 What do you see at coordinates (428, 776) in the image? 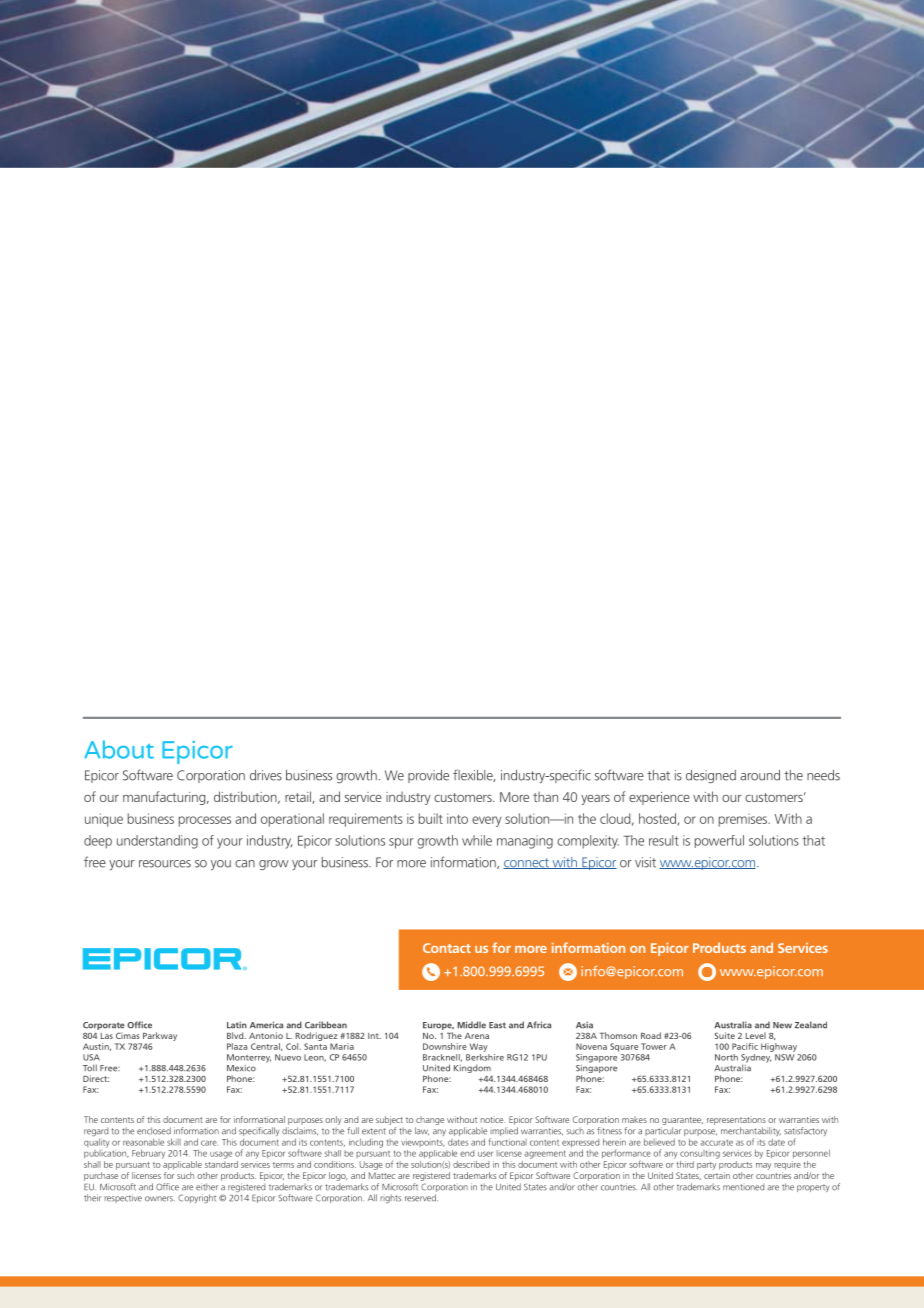
I see `provide` at bounding box center [428, 776].
